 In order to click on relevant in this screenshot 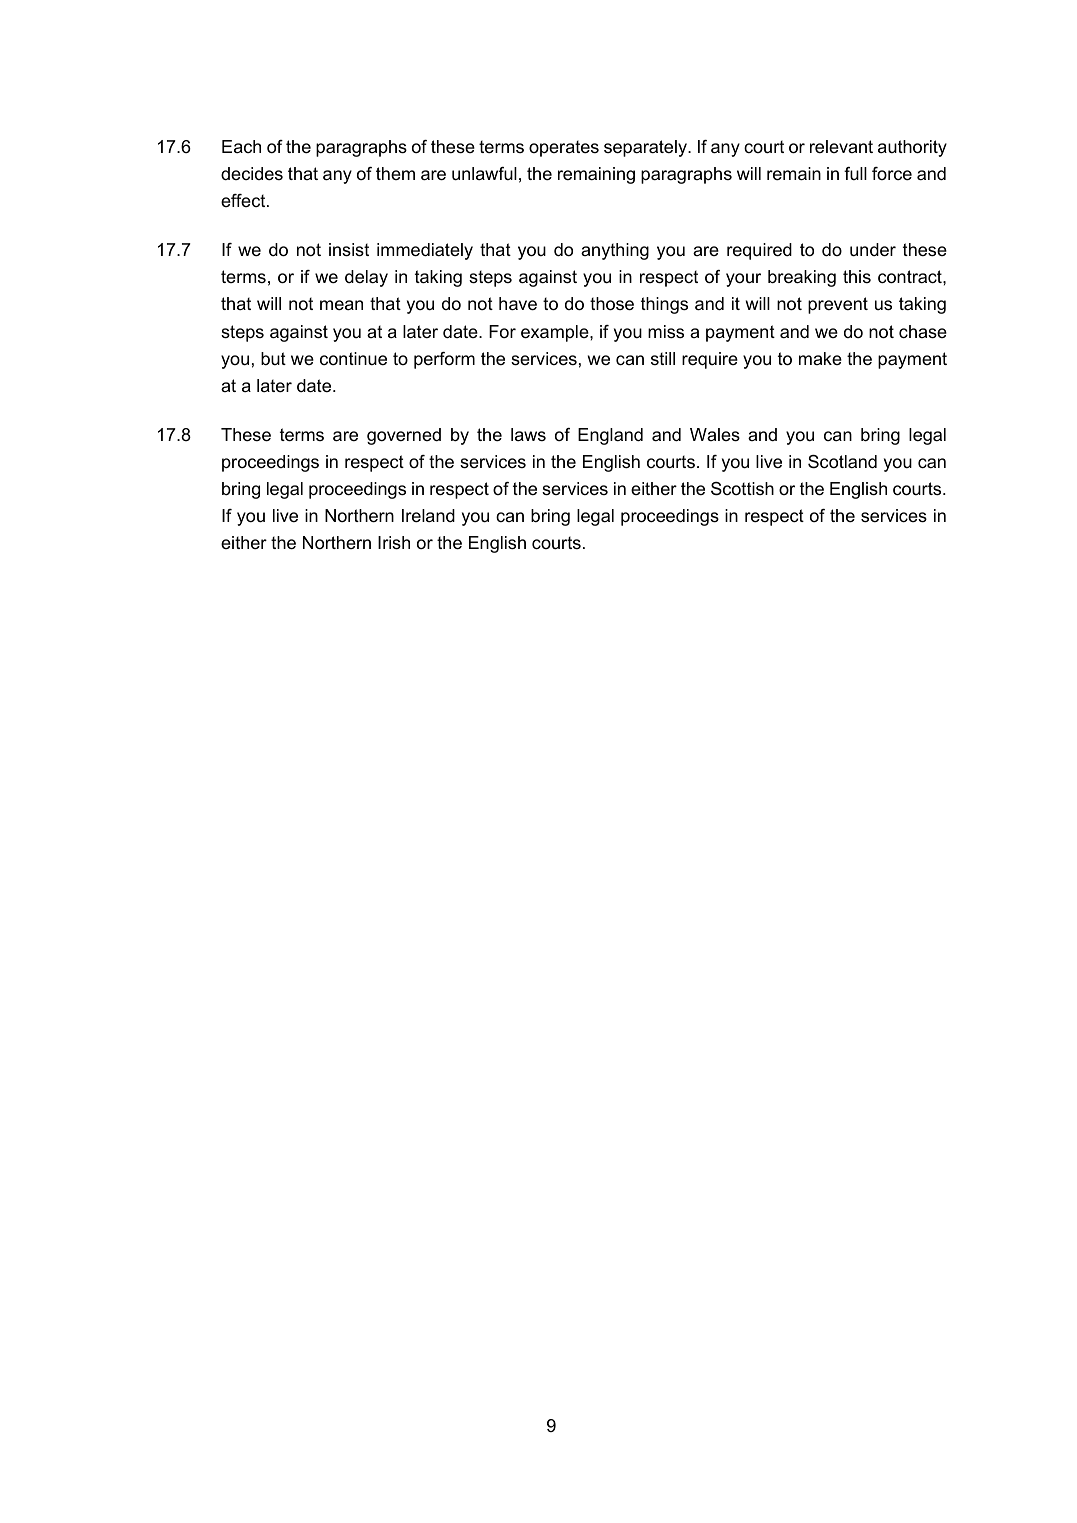, I will do `click(841, 146)`.
